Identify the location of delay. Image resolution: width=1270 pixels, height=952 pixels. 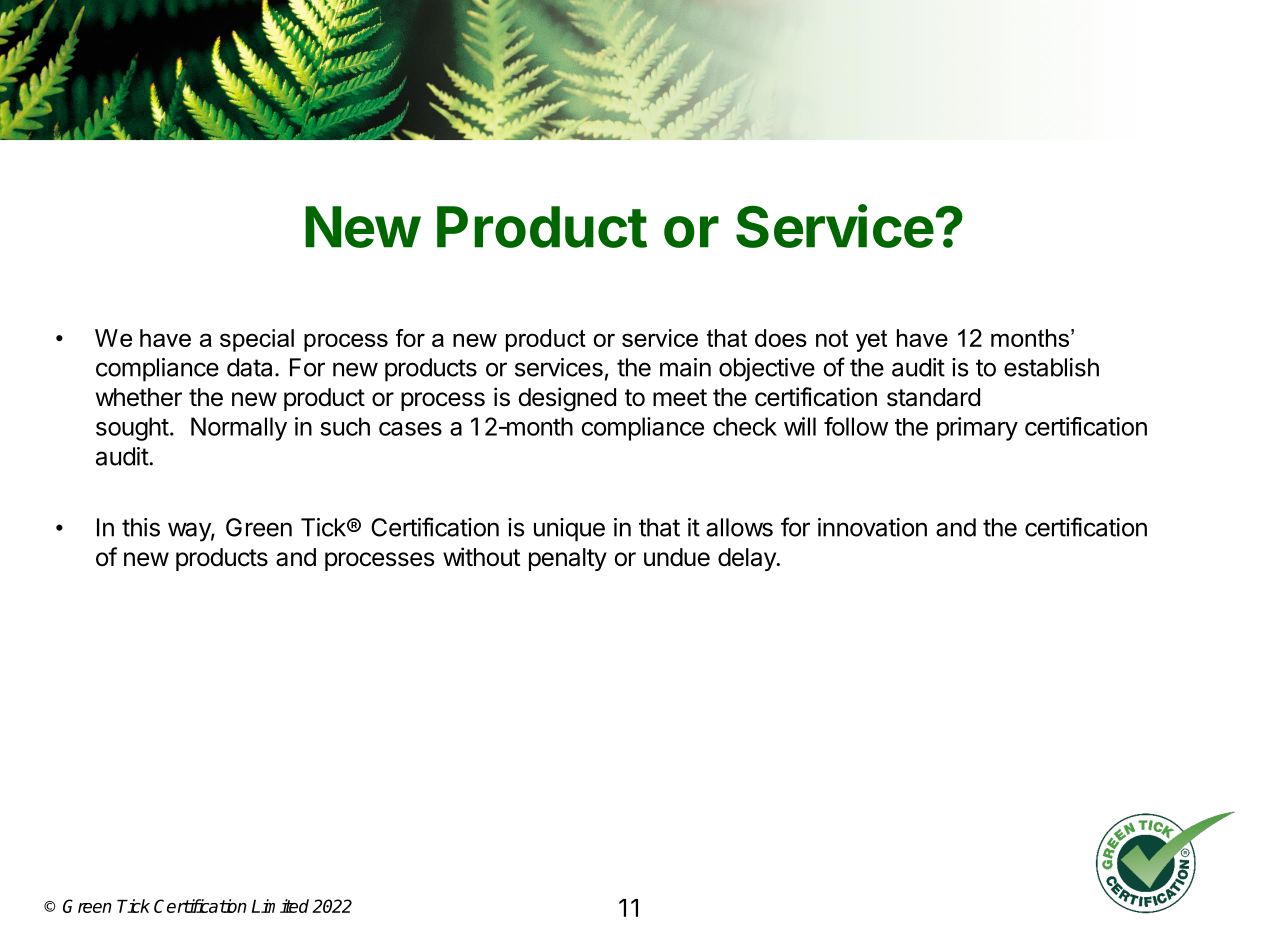
(748, 559).
